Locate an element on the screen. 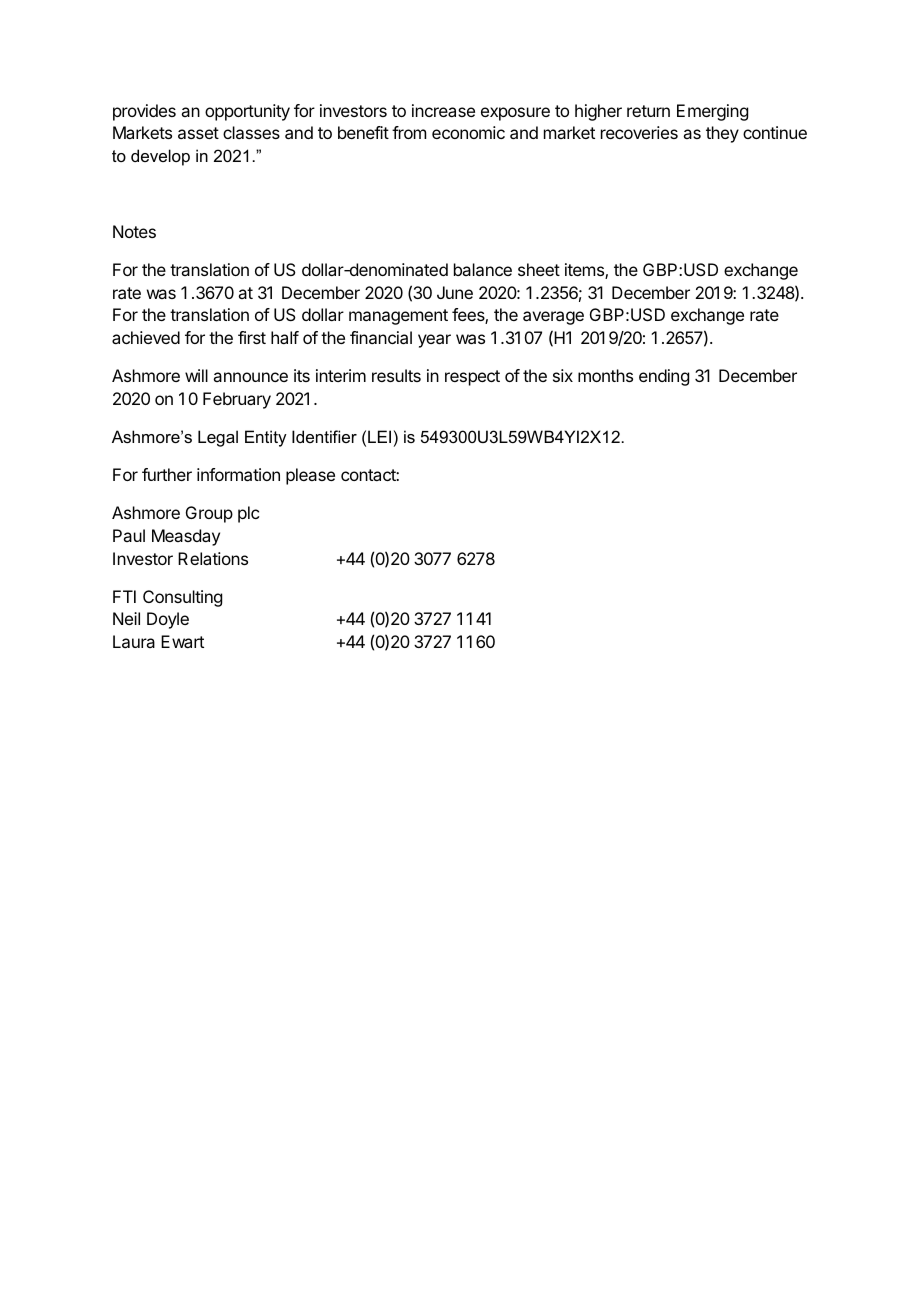 This screenshot has width=924, height=1308. Relations is located at coordinates (213, 558).
